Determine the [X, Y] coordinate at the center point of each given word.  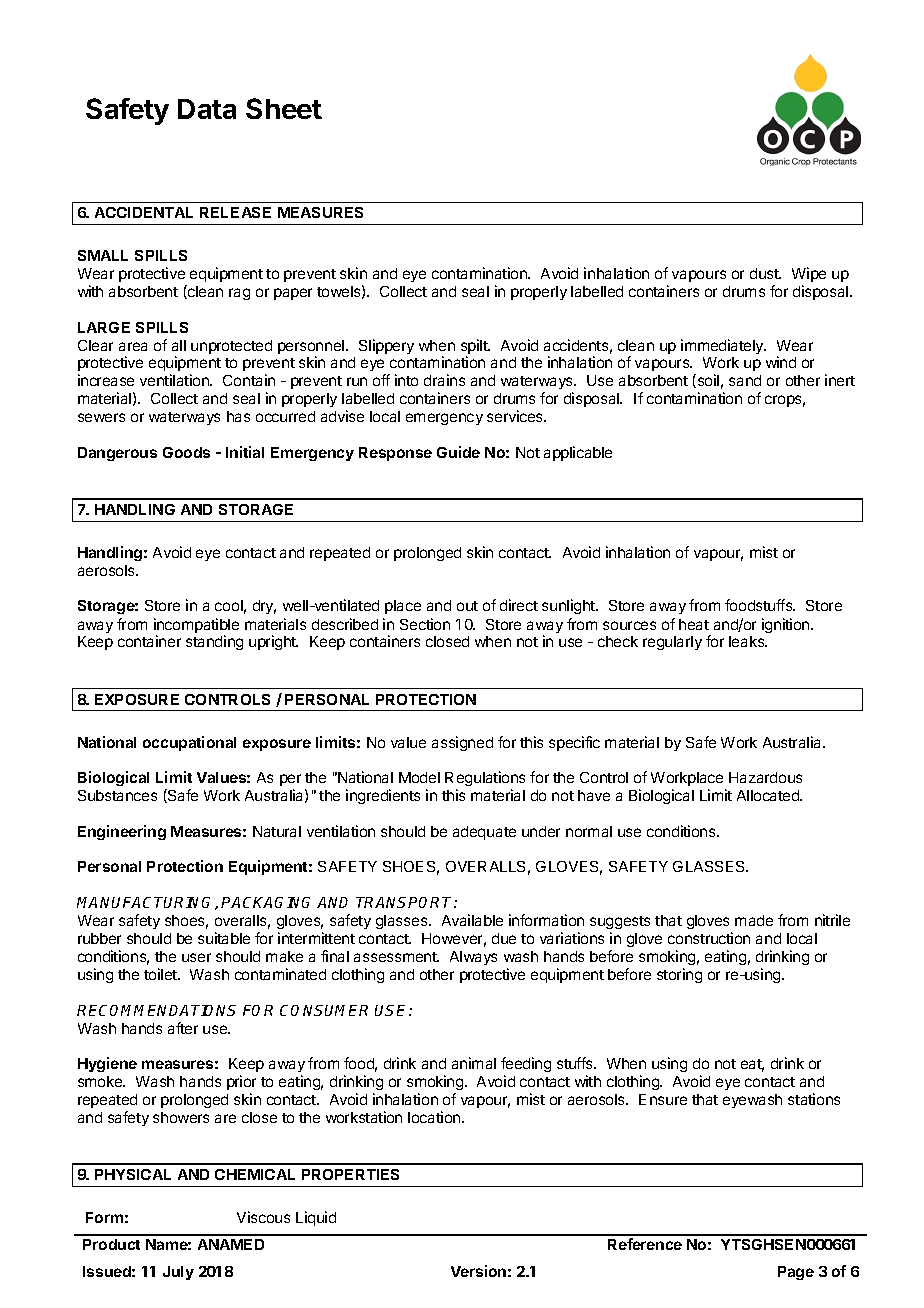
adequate [484, 833]
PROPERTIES [350, 1174]
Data [207, 109]
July [178, 1273]
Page [796, 1273]
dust [765, 273]
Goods [186, 452]
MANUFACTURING [146, 903]
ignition [787, 625]
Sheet [284, 108]
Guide [458, 452]
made [754, 920]
